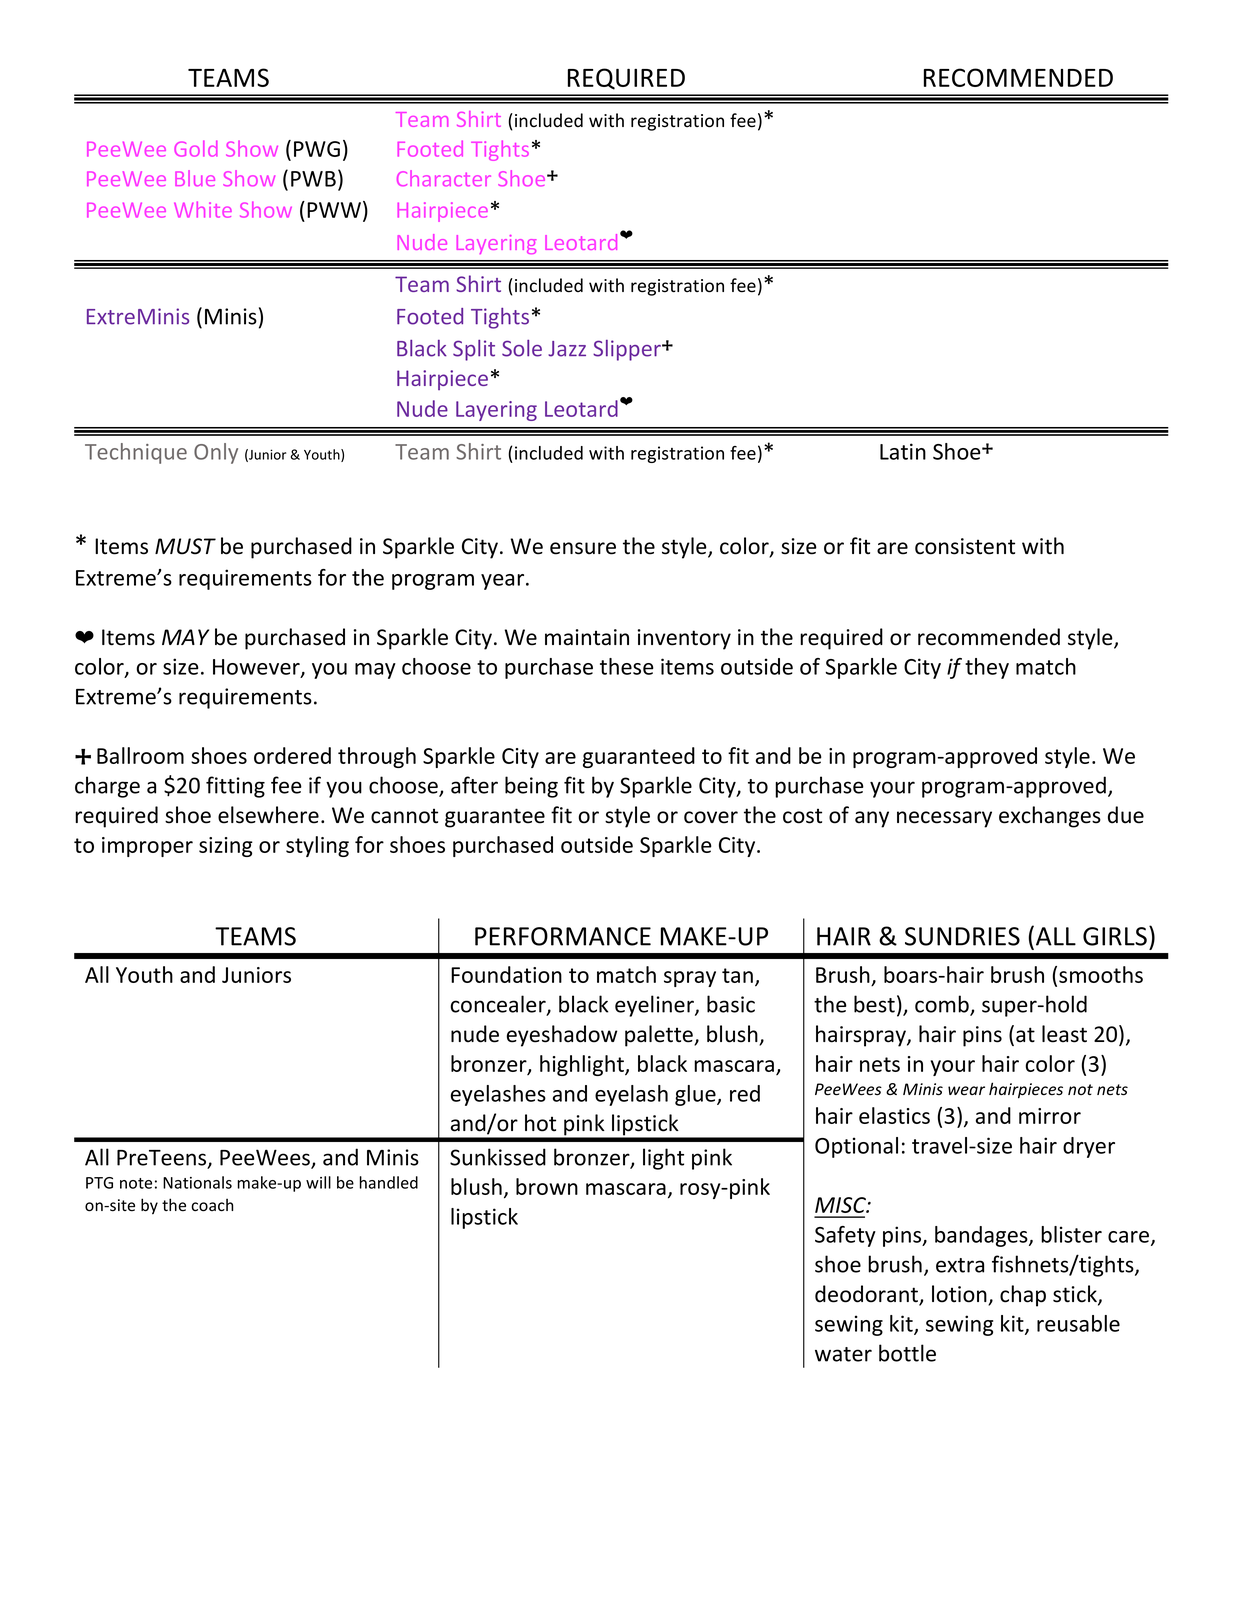 Image resolution: width=1241 pixels, height=1606 pixels. What do you see at coordinates (965, 546) in the screenshot?
I see `consistent` at bounding box center [965, 546].
